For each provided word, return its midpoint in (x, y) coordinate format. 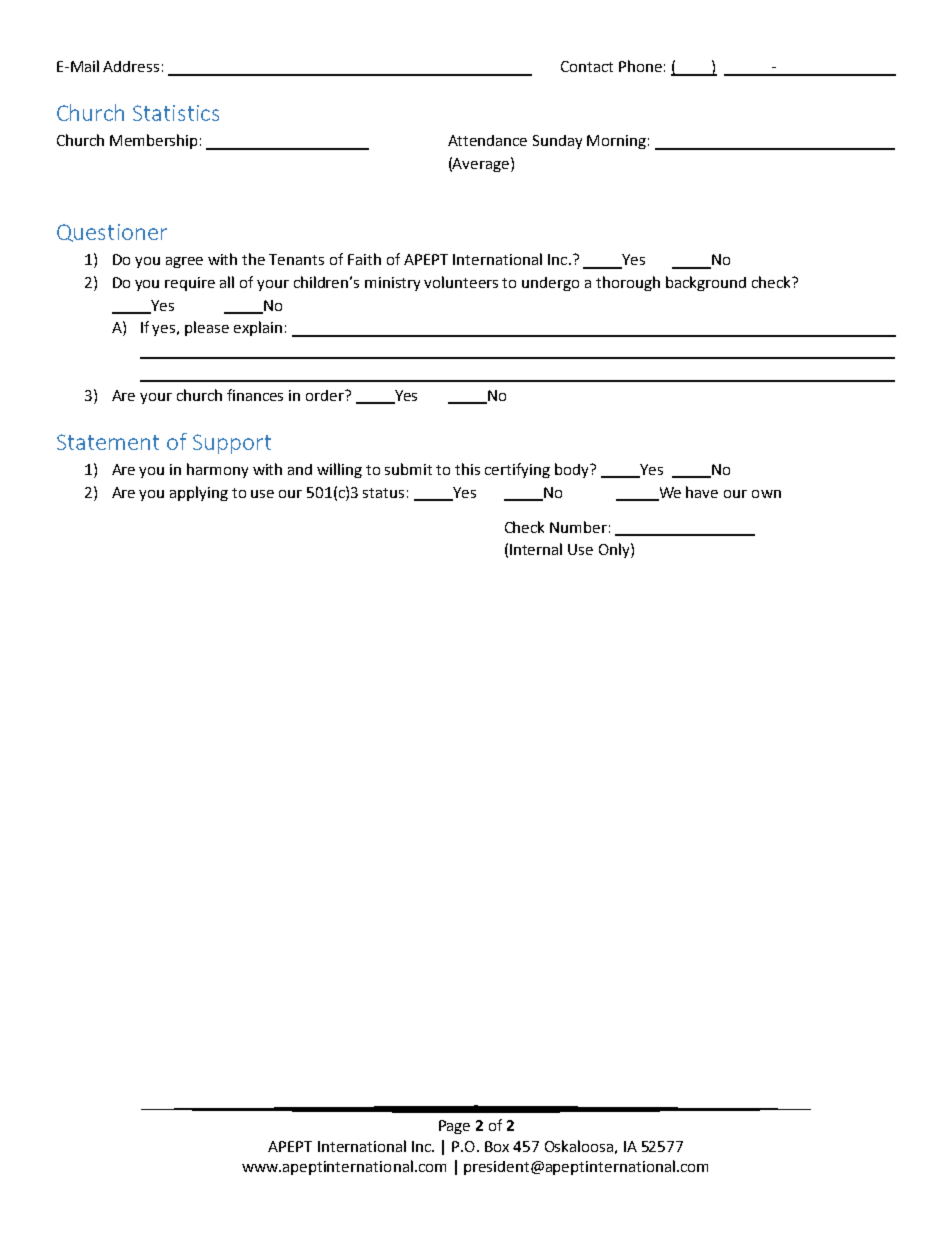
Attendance (487, 140)
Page (454, 1127)
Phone (640, 66)
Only (615, 550)
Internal (536, 549)
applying (199, 493)
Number (578, 527)
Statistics (176, 113)
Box (497, 1146)
